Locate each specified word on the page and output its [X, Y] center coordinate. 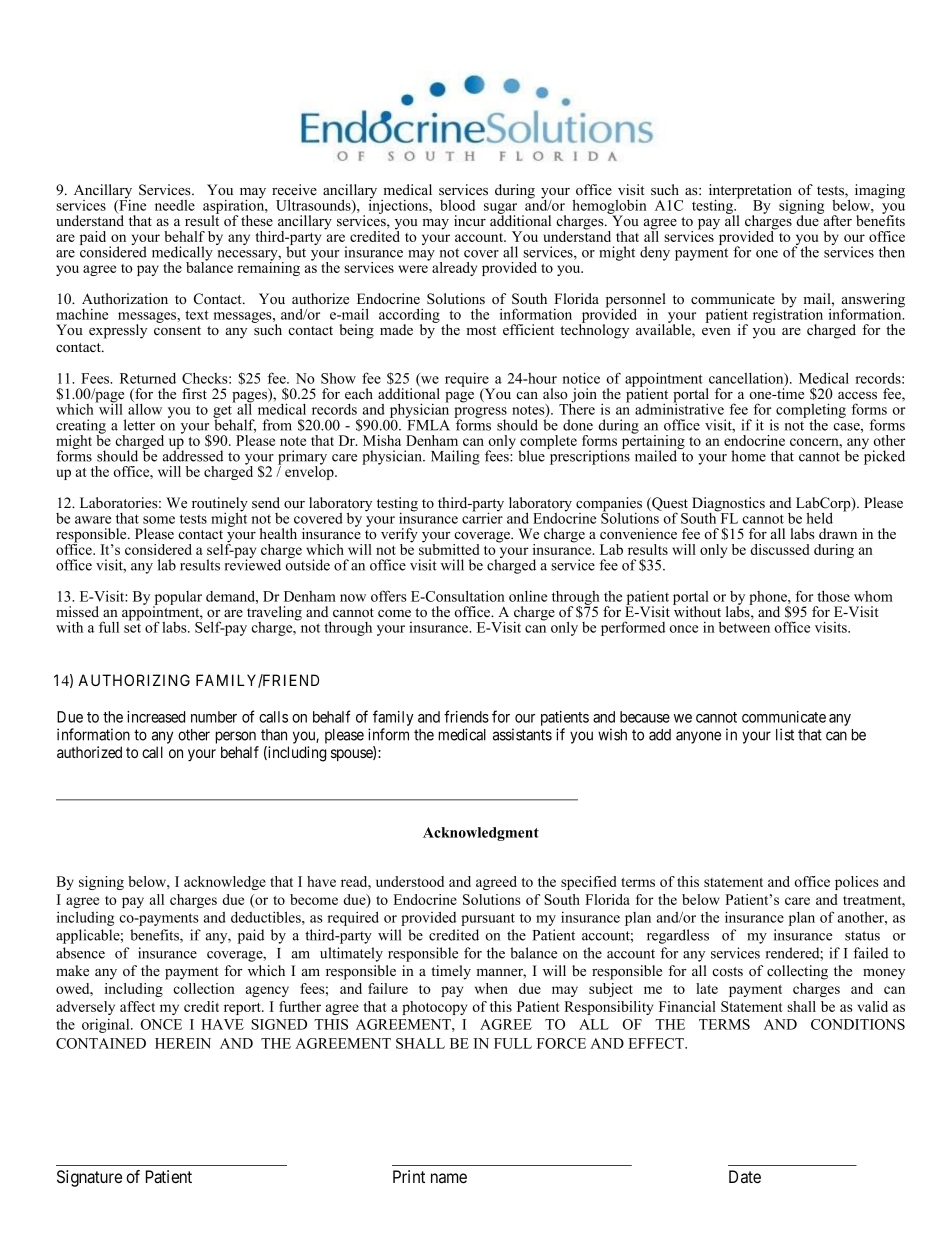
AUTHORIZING [134, 680]
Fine [131, 205]
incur [470, 220]
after [836, 219]
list [785, 734]
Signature [89, 1178]
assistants [522, 734]
